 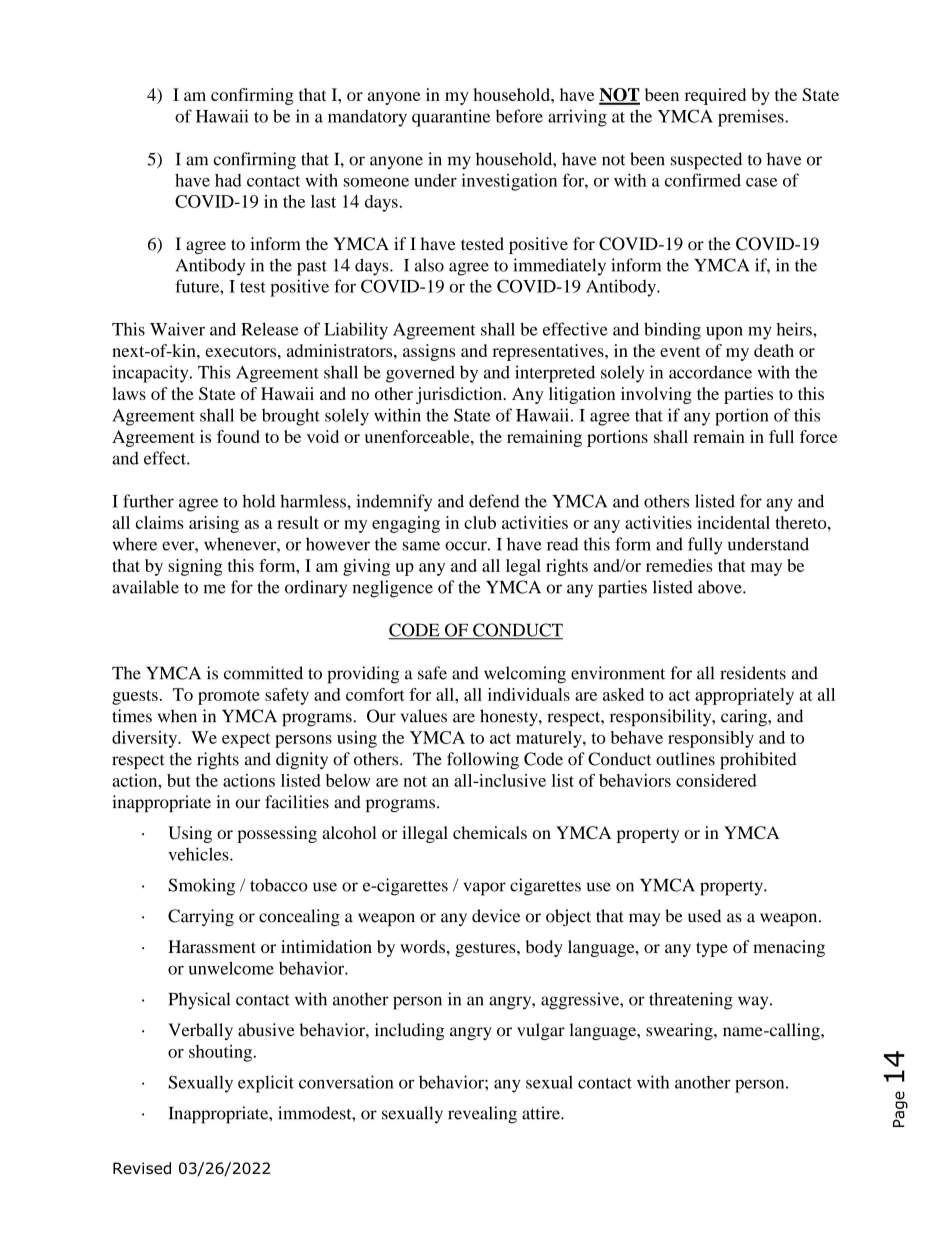 What do you see at coordinates (263, 673) in the screenshot?
I see `committed` at bounding box center [263, 673].
